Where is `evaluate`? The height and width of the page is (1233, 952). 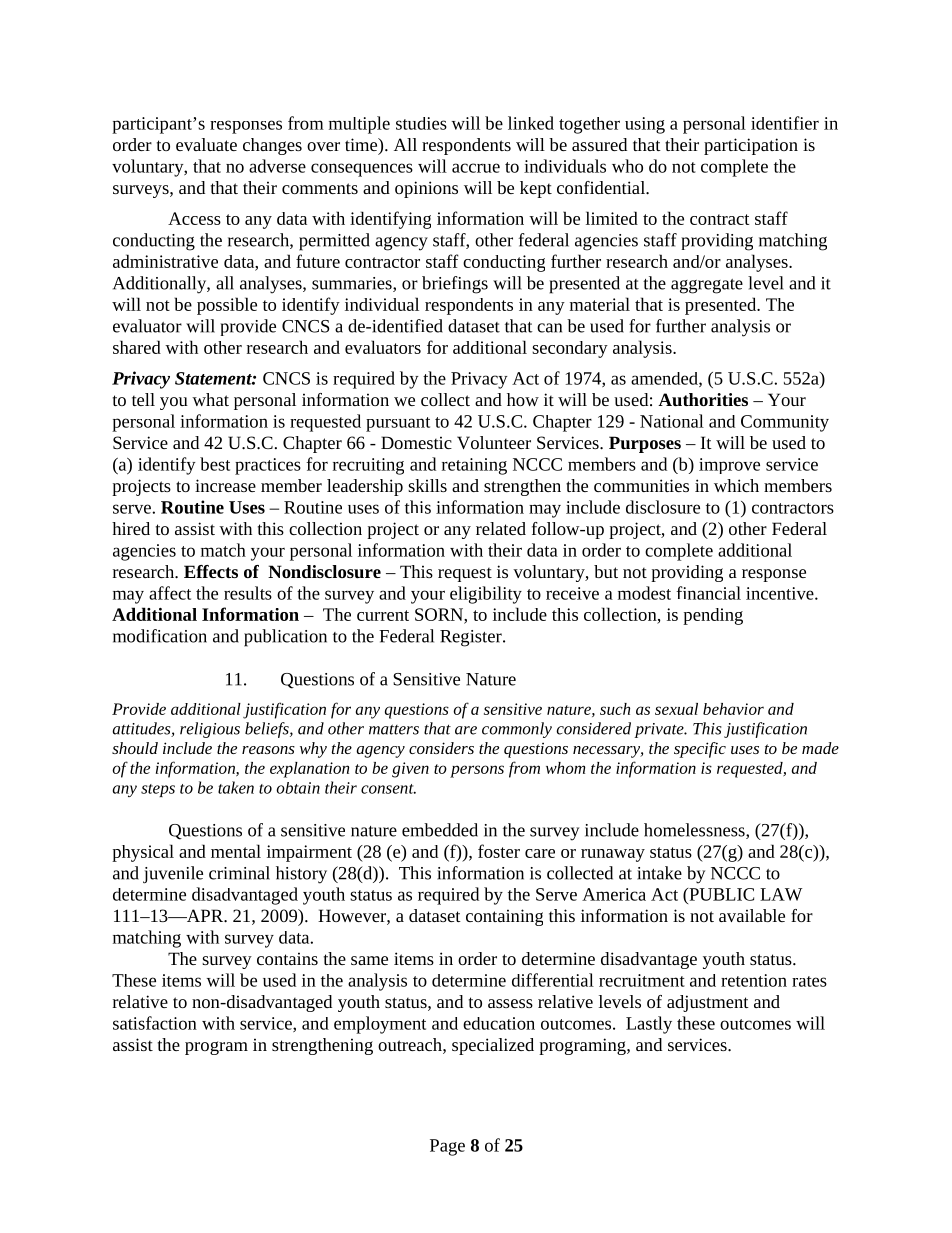
evaluate is located at coordinates (206, 144).
